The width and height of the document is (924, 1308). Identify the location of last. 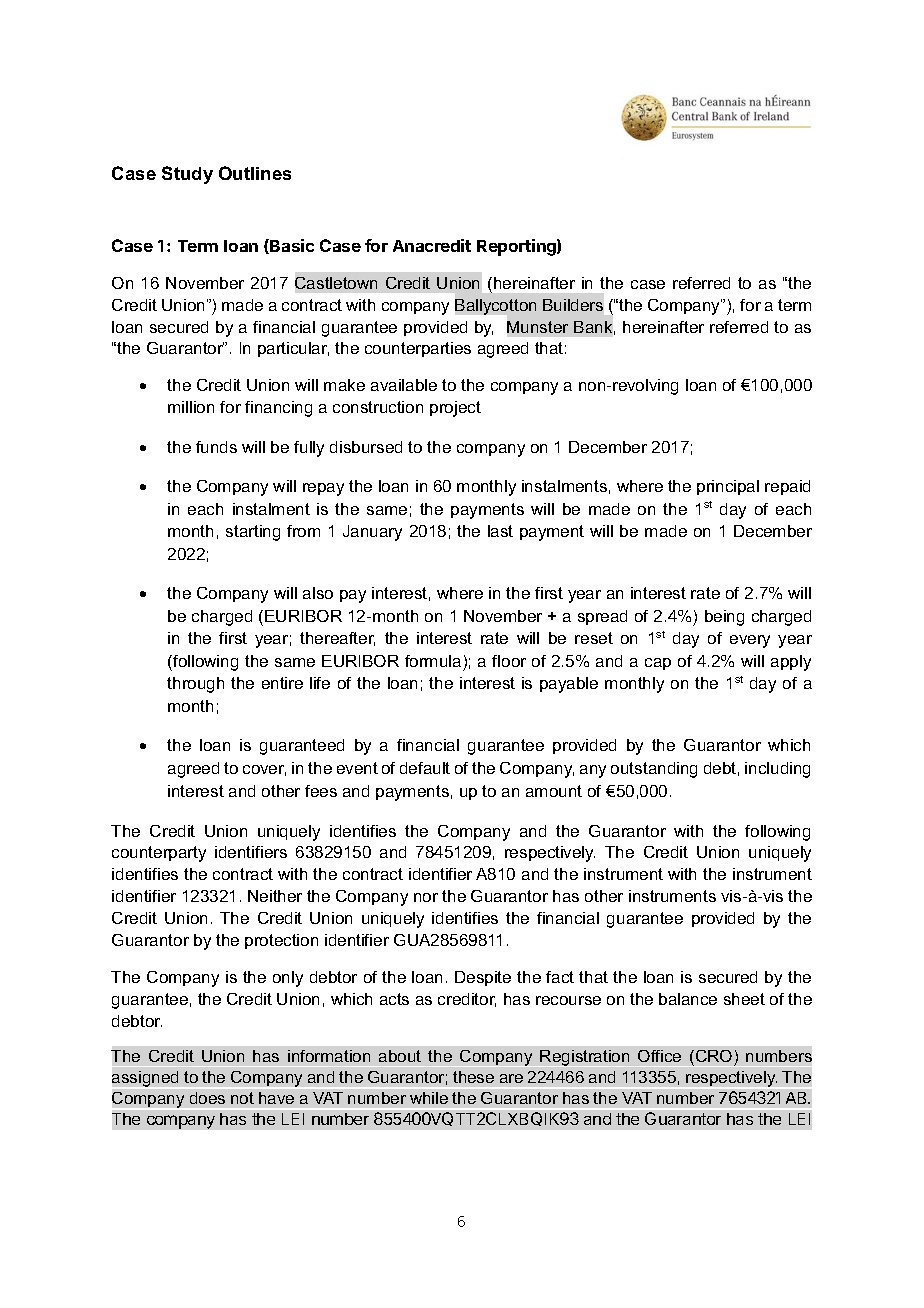
(500, 531).
